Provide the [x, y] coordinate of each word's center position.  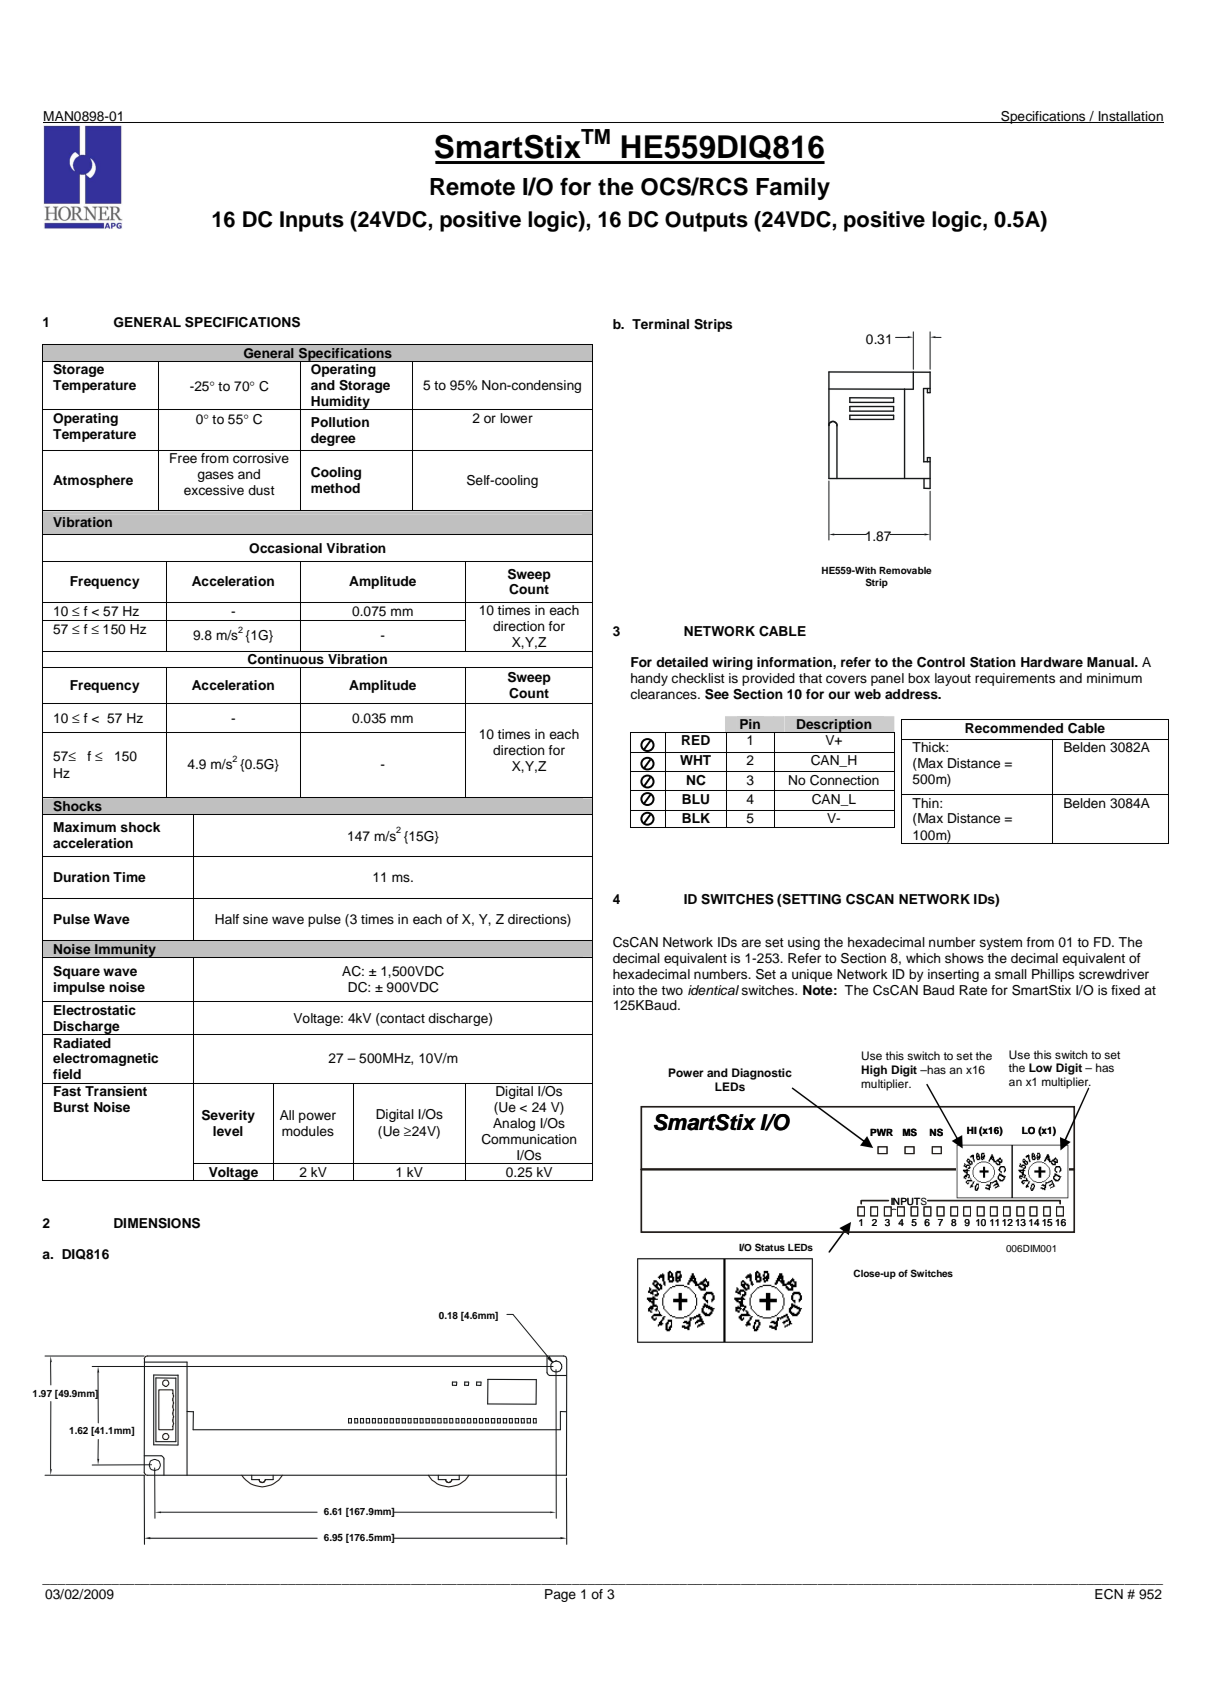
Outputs [706, 221]
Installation [1130, 117]
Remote [472, 187]
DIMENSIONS [157, 1223]
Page [560, 1595]
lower [516, 418]
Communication [529, 1139]
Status [770, 1247]
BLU [695, 799]
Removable [905, 570]
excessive [214, 490]
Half [227, 919]
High [874, 1071]
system [1001, 944]
